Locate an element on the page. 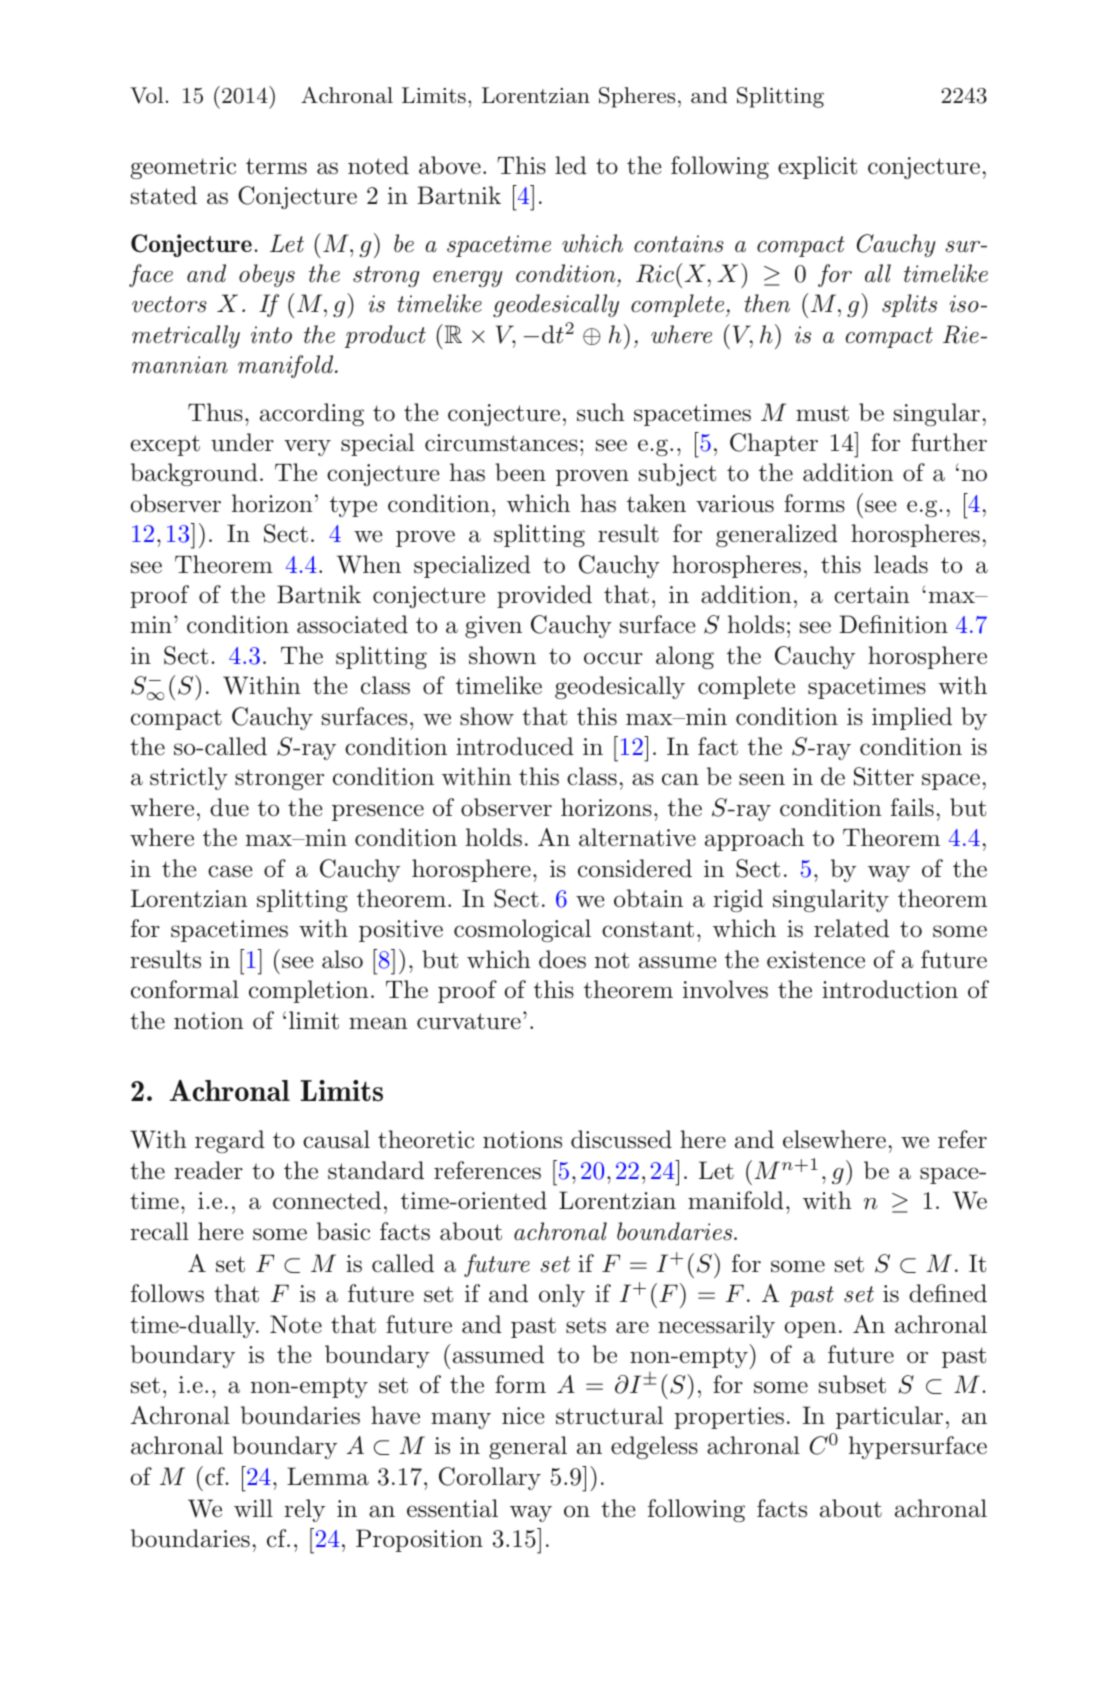  considered is located at coordinates (635, 868).
